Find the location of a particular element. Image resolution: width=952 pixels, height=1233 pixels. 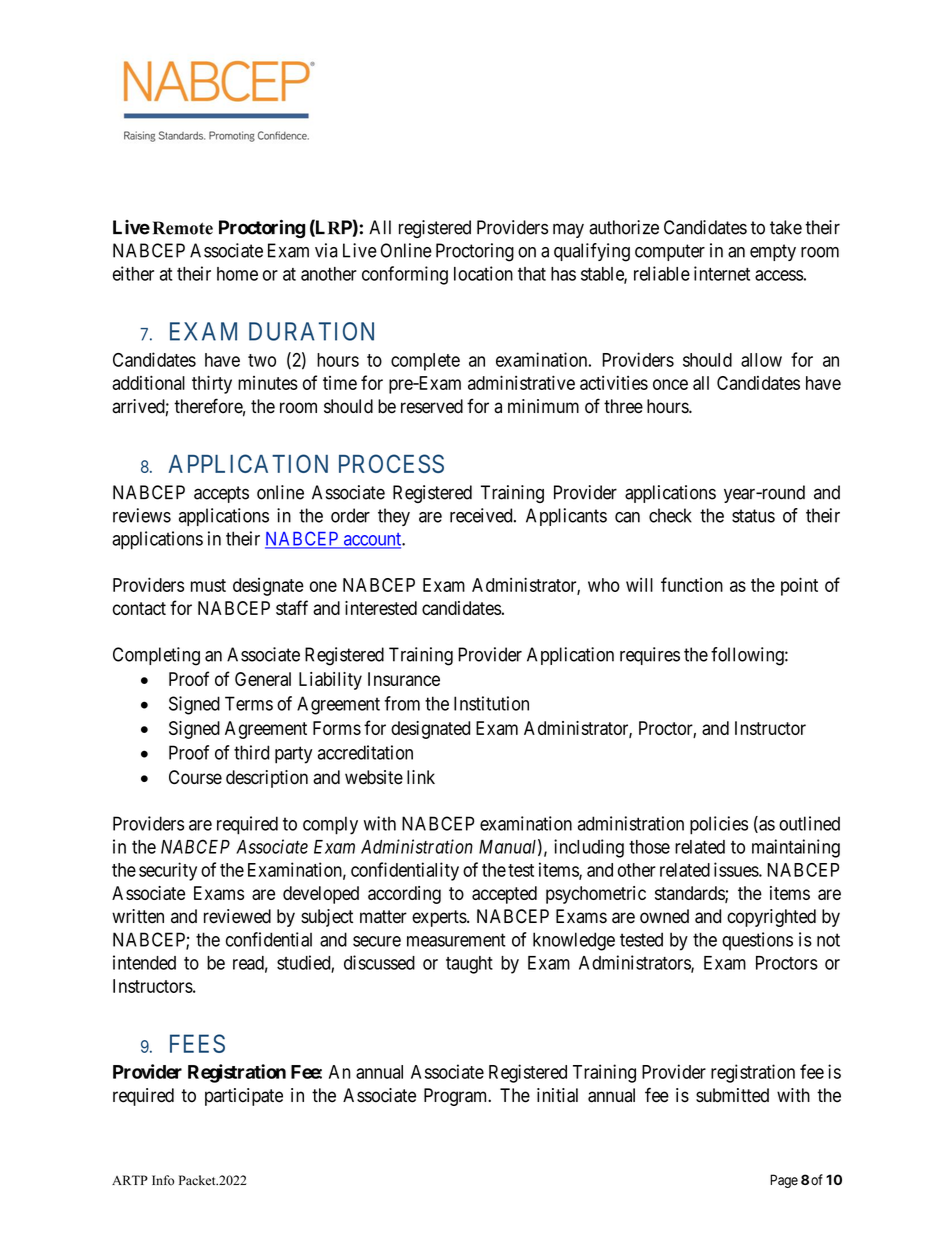

Promoting is located at coordinates (232, 136).
